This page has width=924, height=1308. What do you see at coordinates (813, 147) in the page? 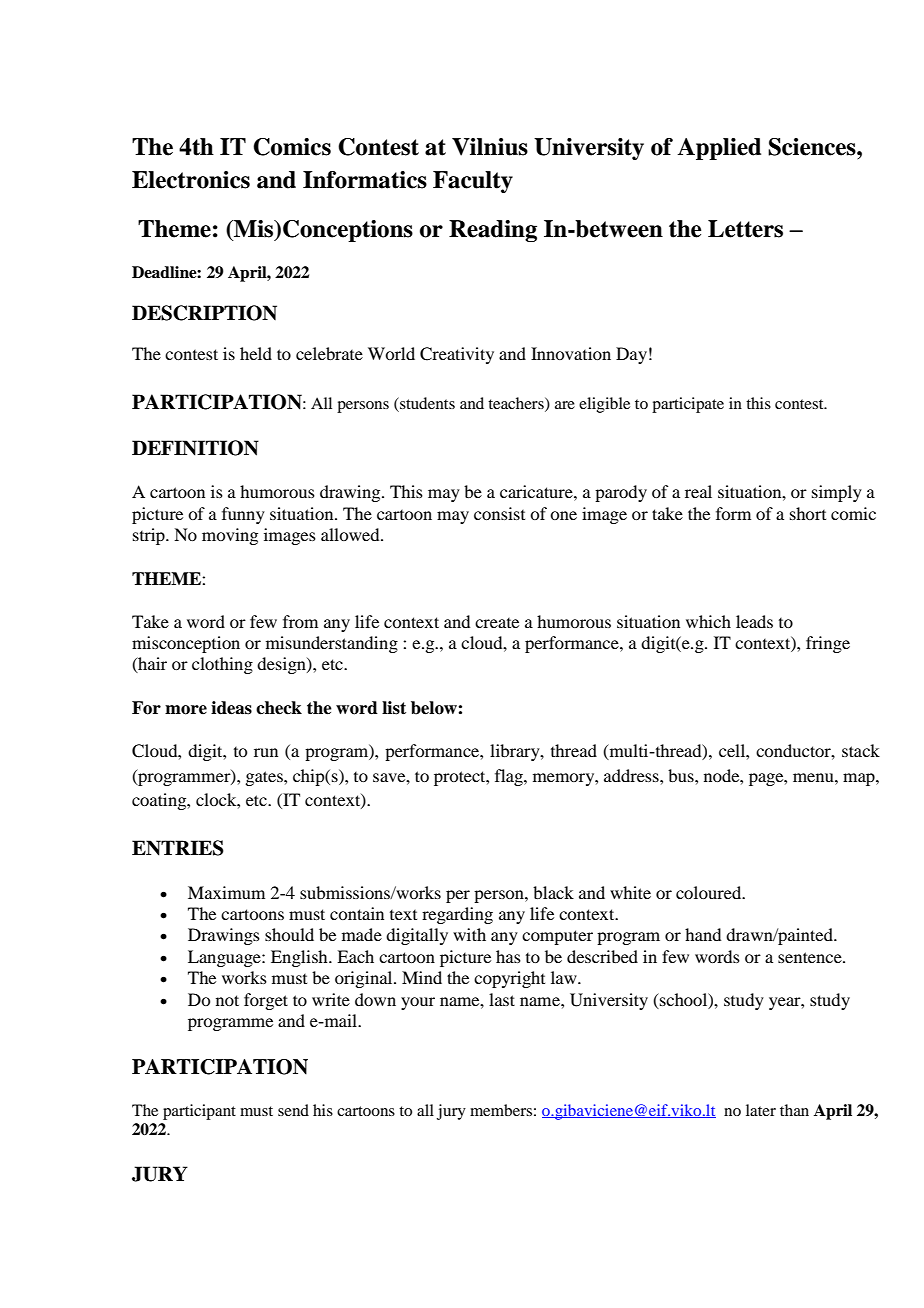
I see `Sciences` at bounding box center [813, 147].
